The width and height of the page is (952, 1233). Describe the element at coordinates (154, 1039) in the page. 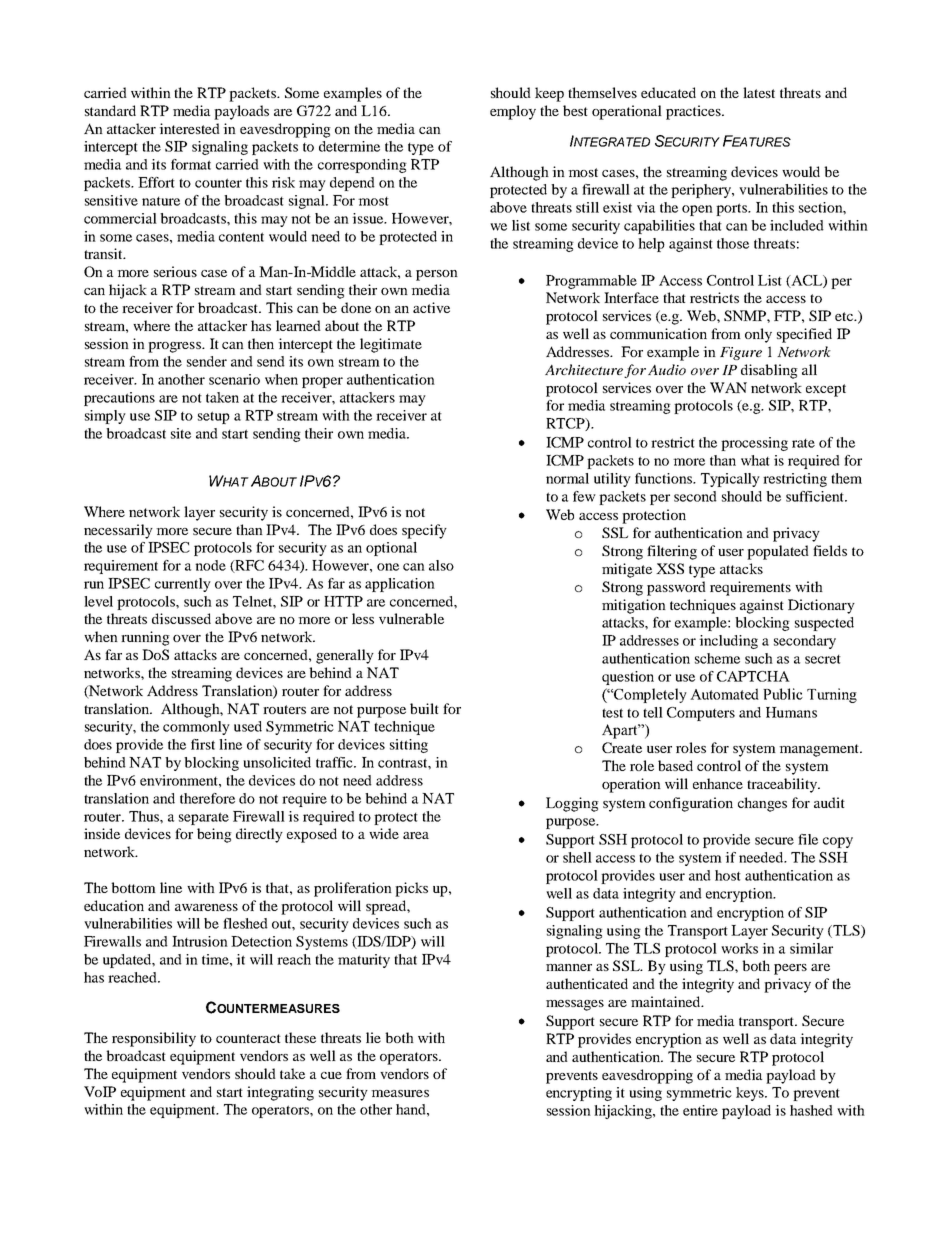

I see `responsibility` at that location.
